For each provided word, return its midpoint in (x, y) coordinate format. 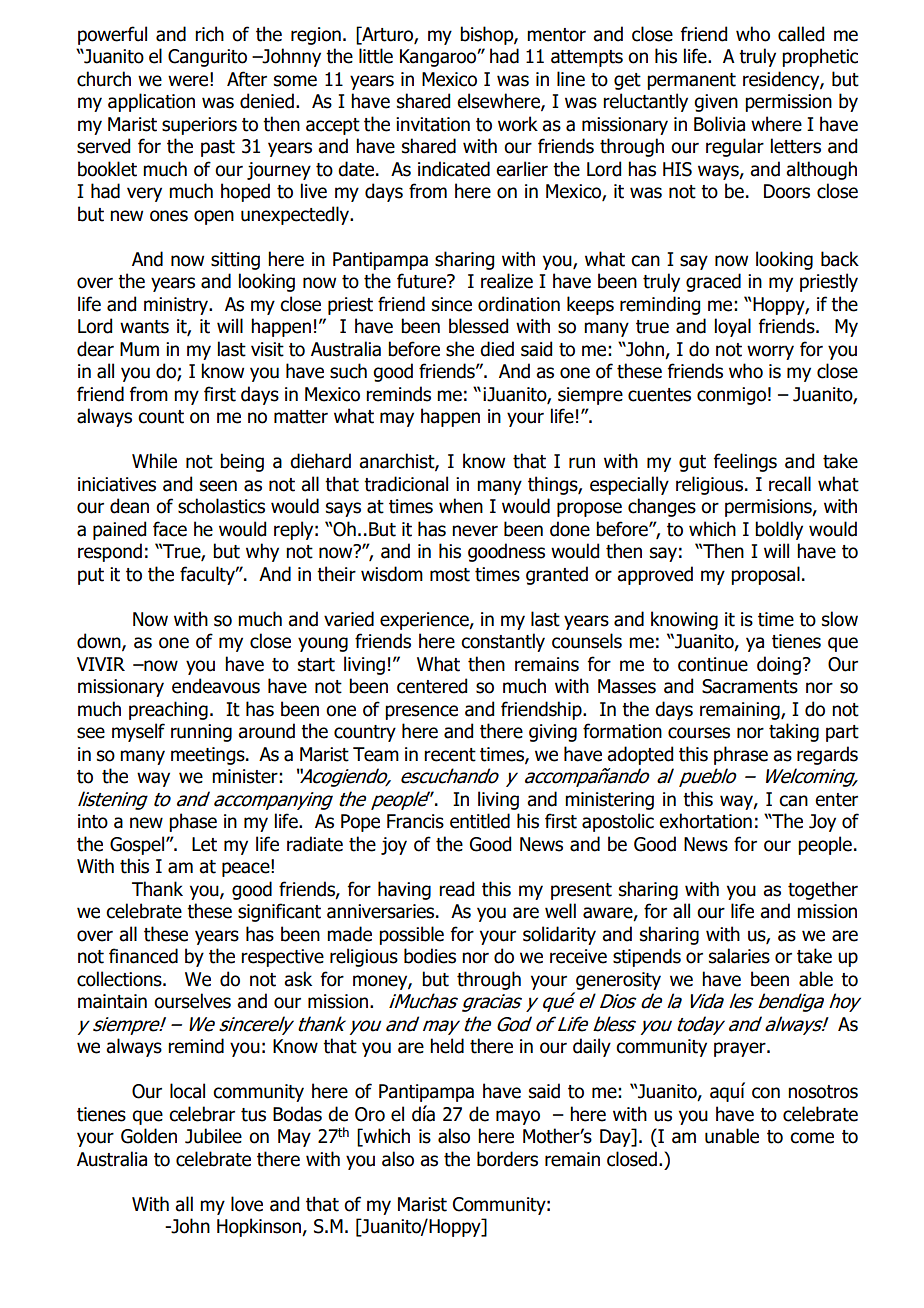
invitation (433, 124)
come (812, 1138)
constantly (503, 642)
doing (779, 665)
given (716, 103)
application (151, 102)
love (247, 1204)
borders (507, 1159)
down (100, 642)
